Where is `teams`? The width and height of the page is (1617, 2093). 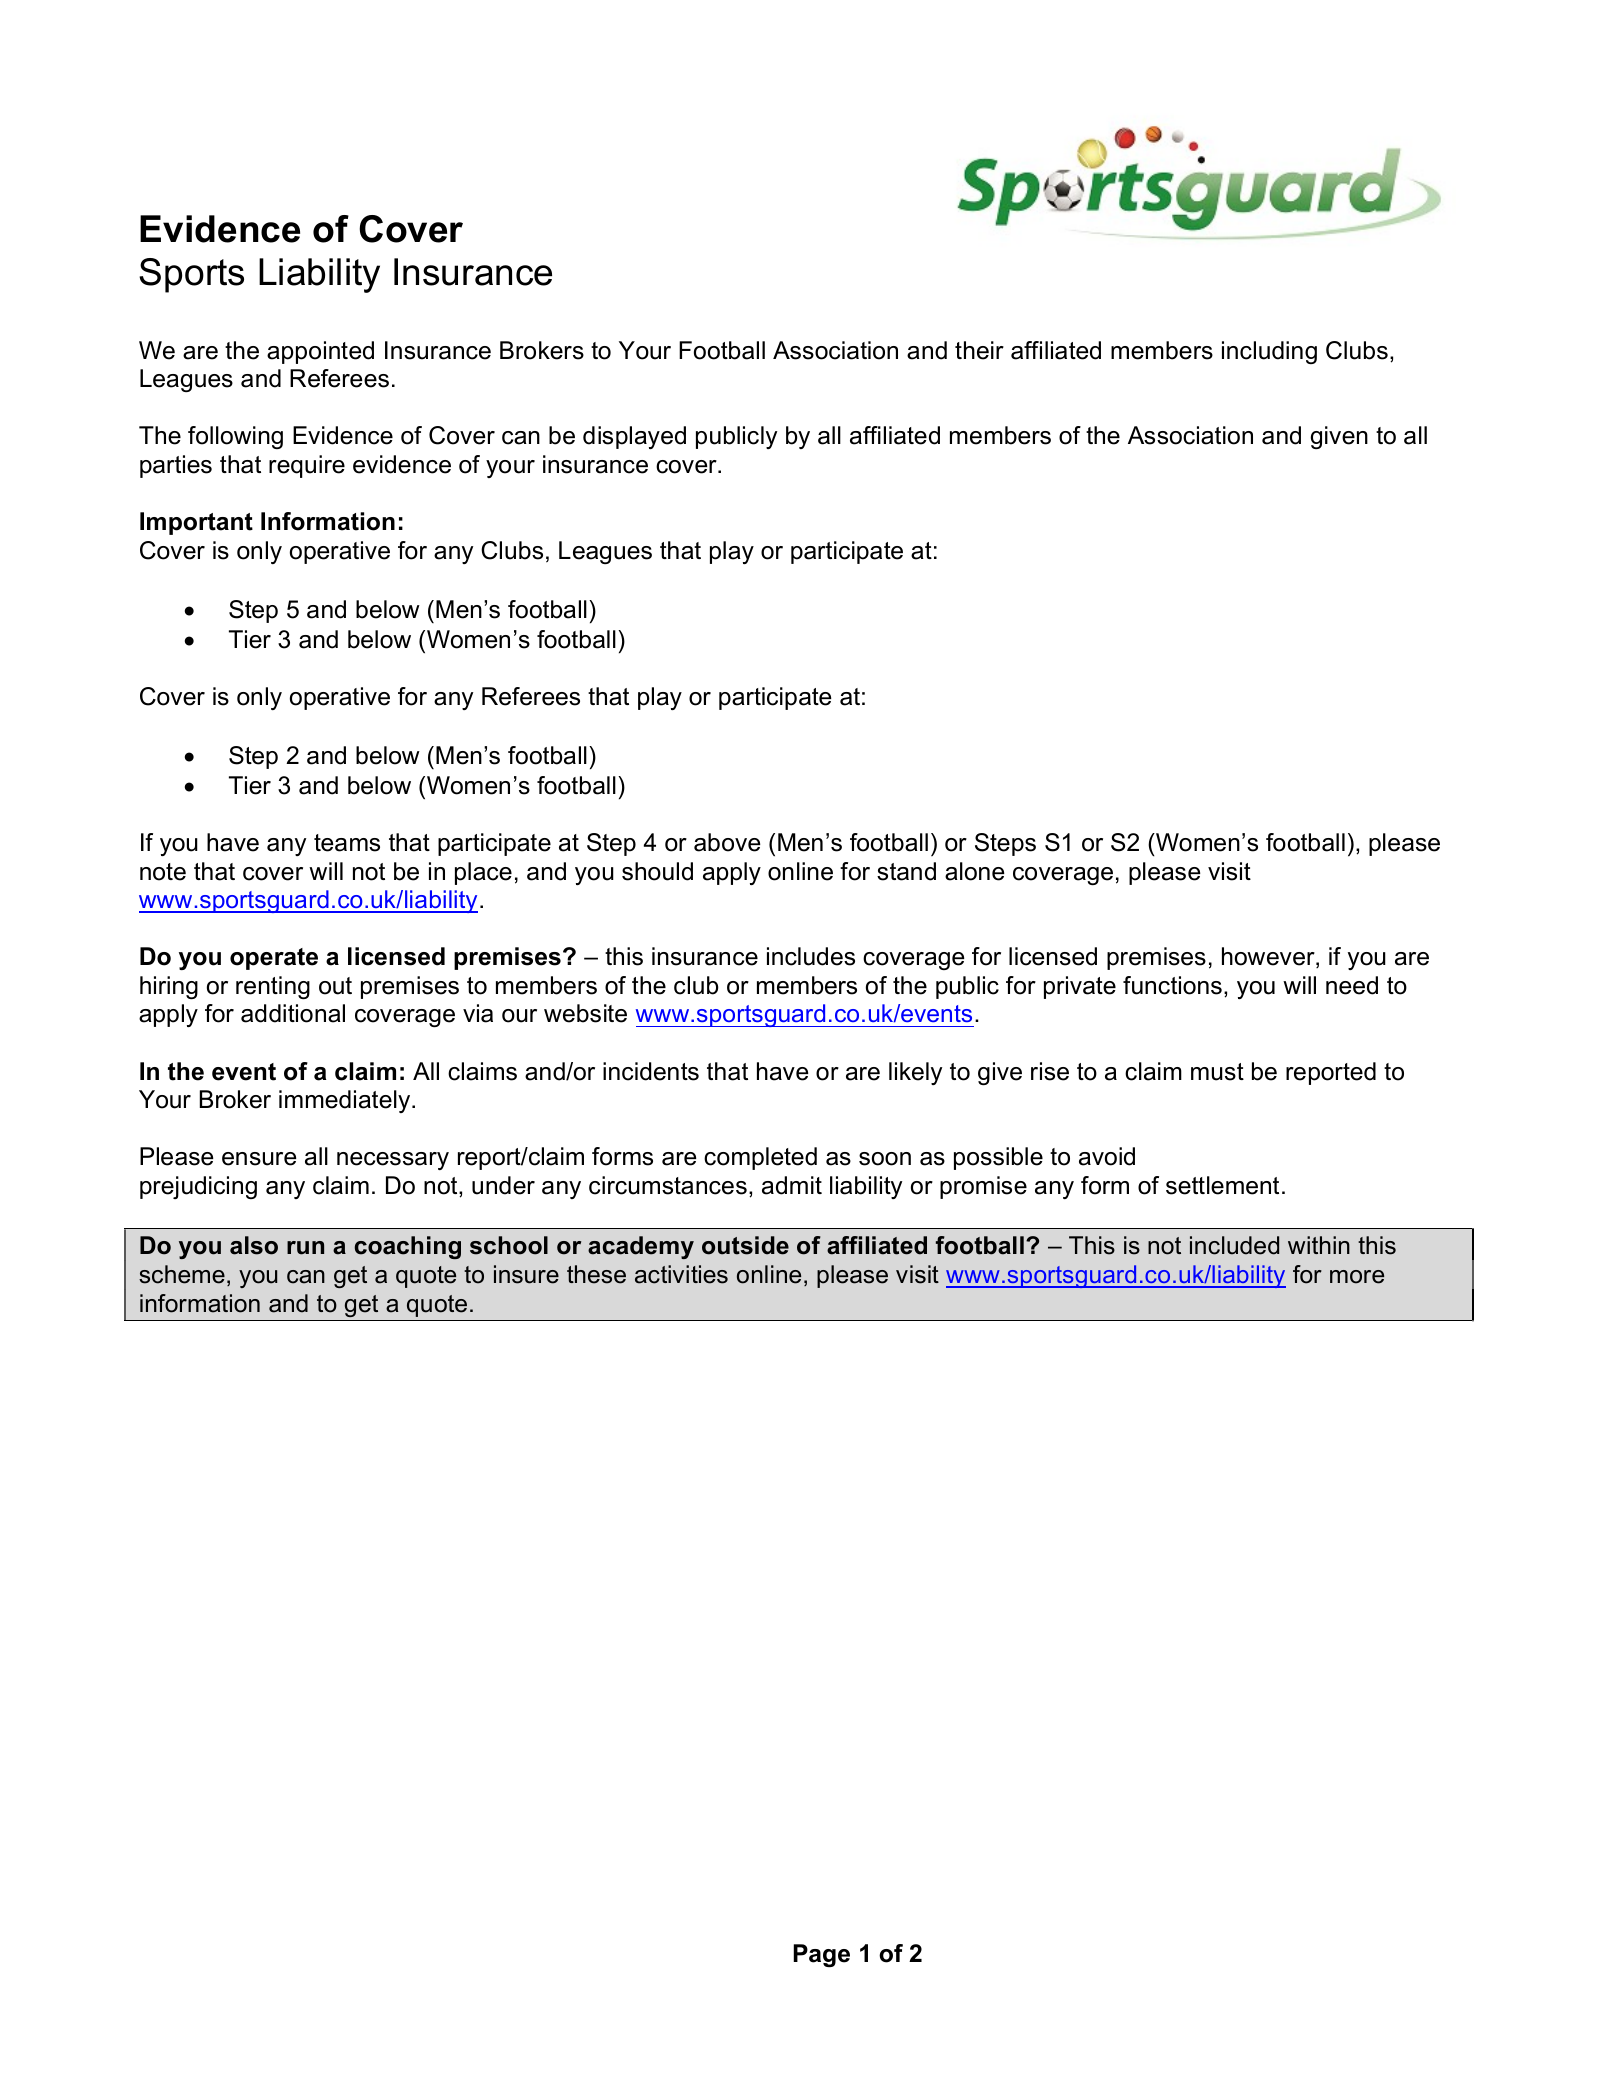
teams is located at coordinates (347, 843).
